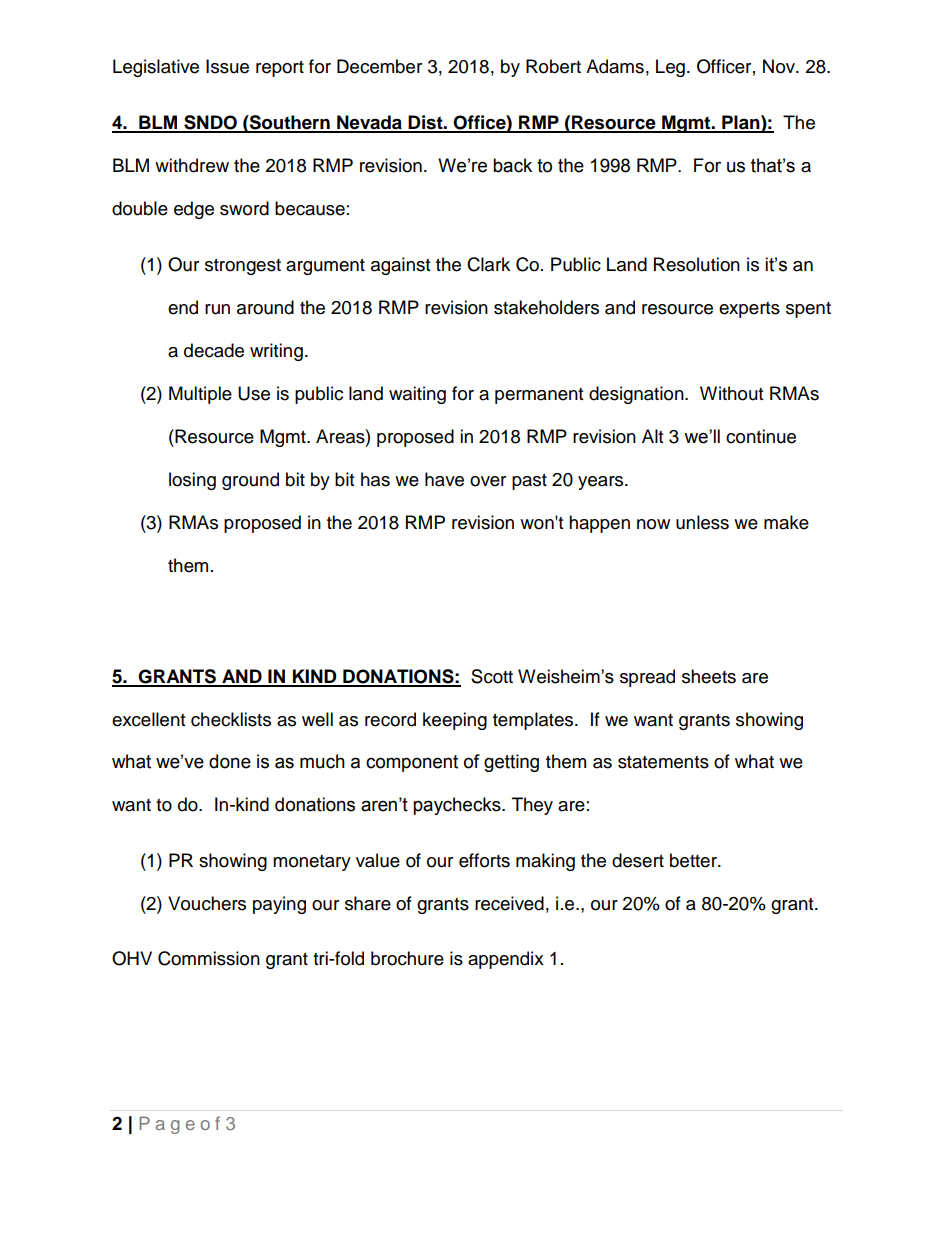 The image size is (952, 1233). Describe the element at coordinates (217, 309) in the page. I see `run` at that location.
